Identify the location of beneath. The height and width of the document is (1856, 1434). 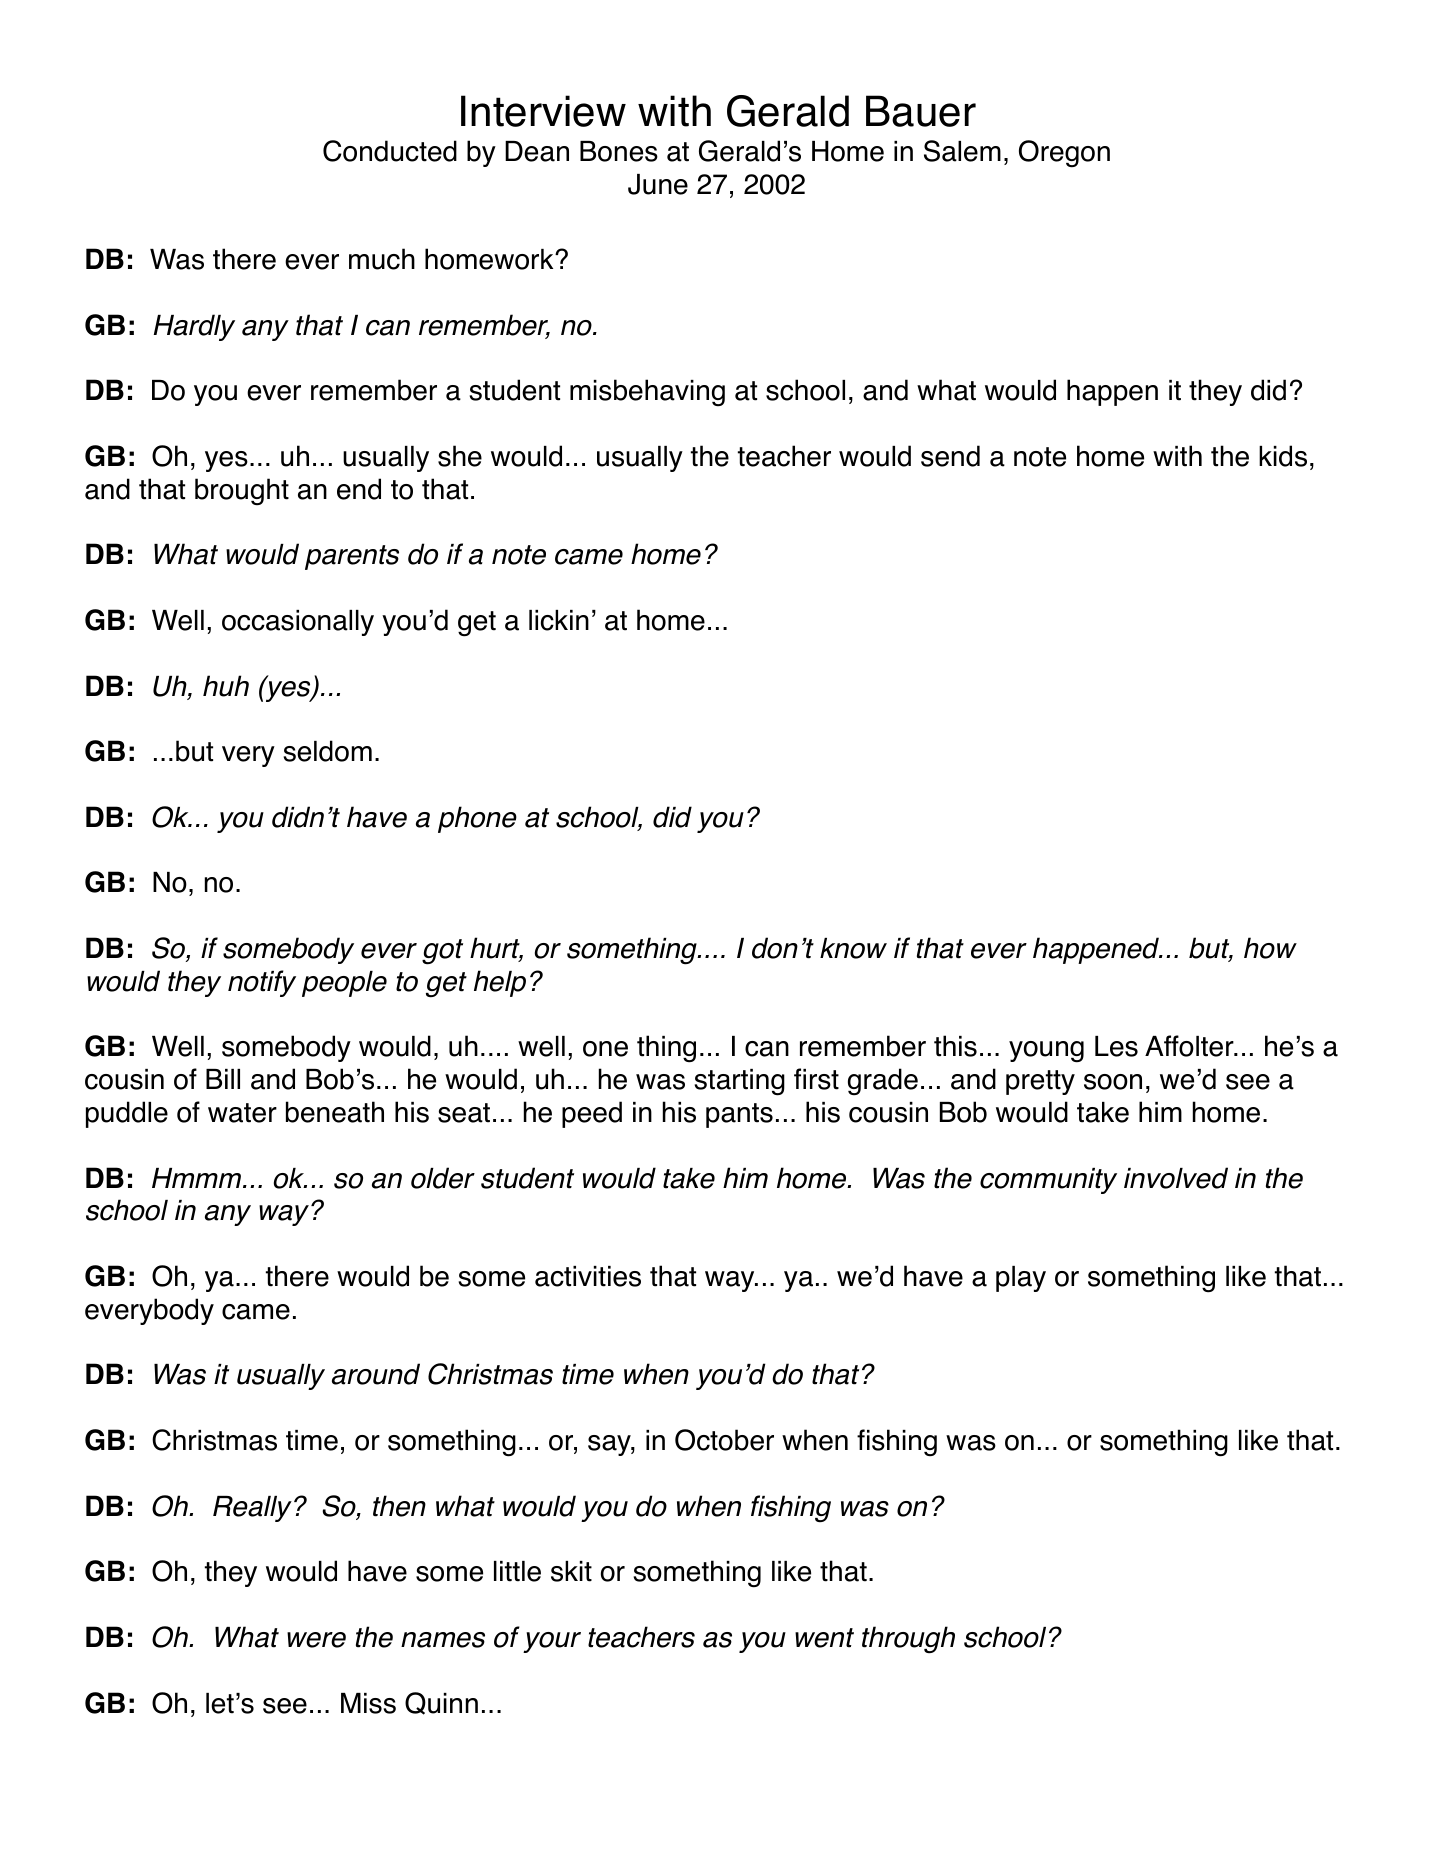
(335, 1112).
